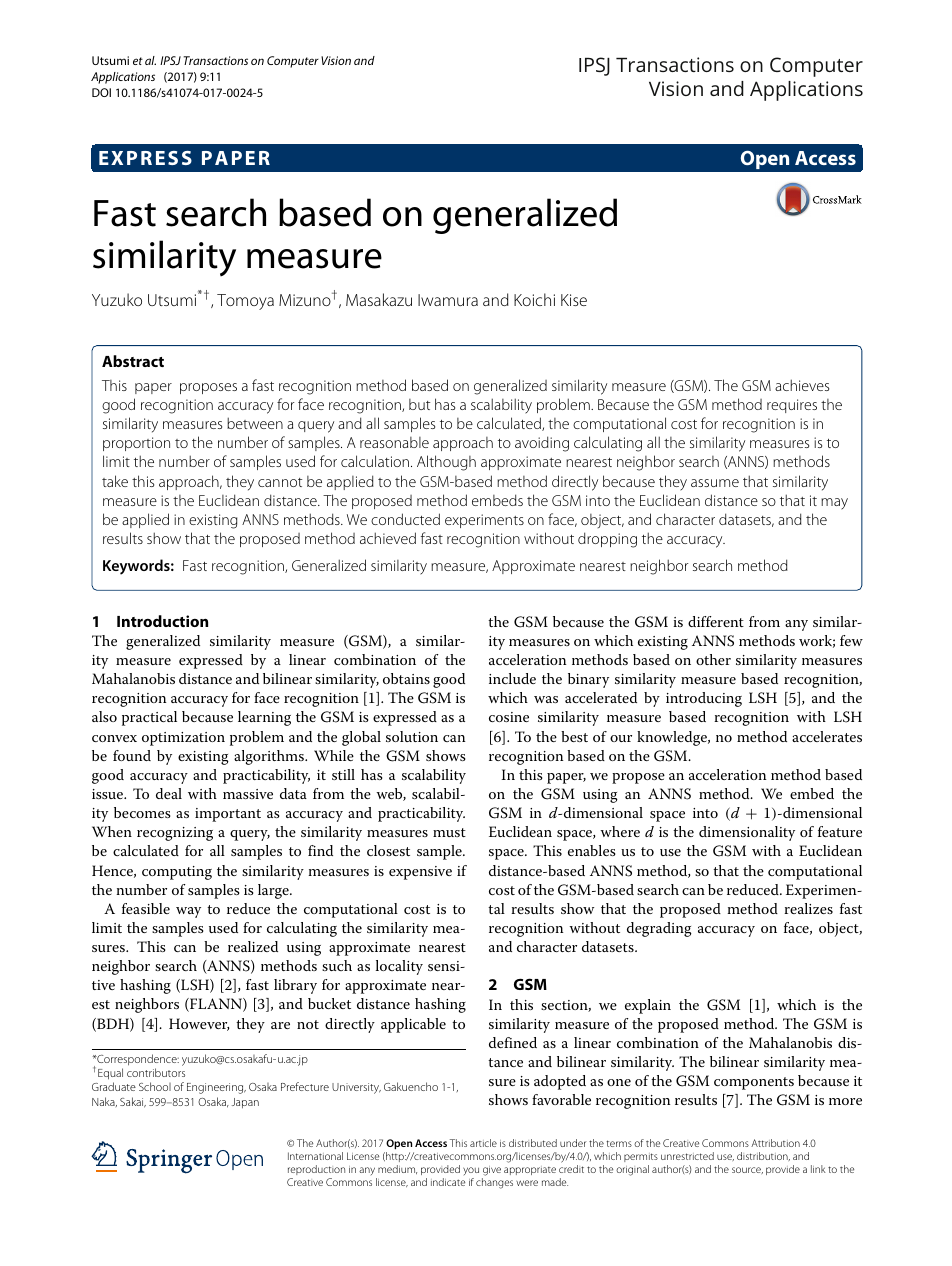 The width and height of the screenshot is (952, 1266). What do you see at coordinates (775, 1143) in the screenshot?
I see `Attribution` at bounding box center [775, 1143].
